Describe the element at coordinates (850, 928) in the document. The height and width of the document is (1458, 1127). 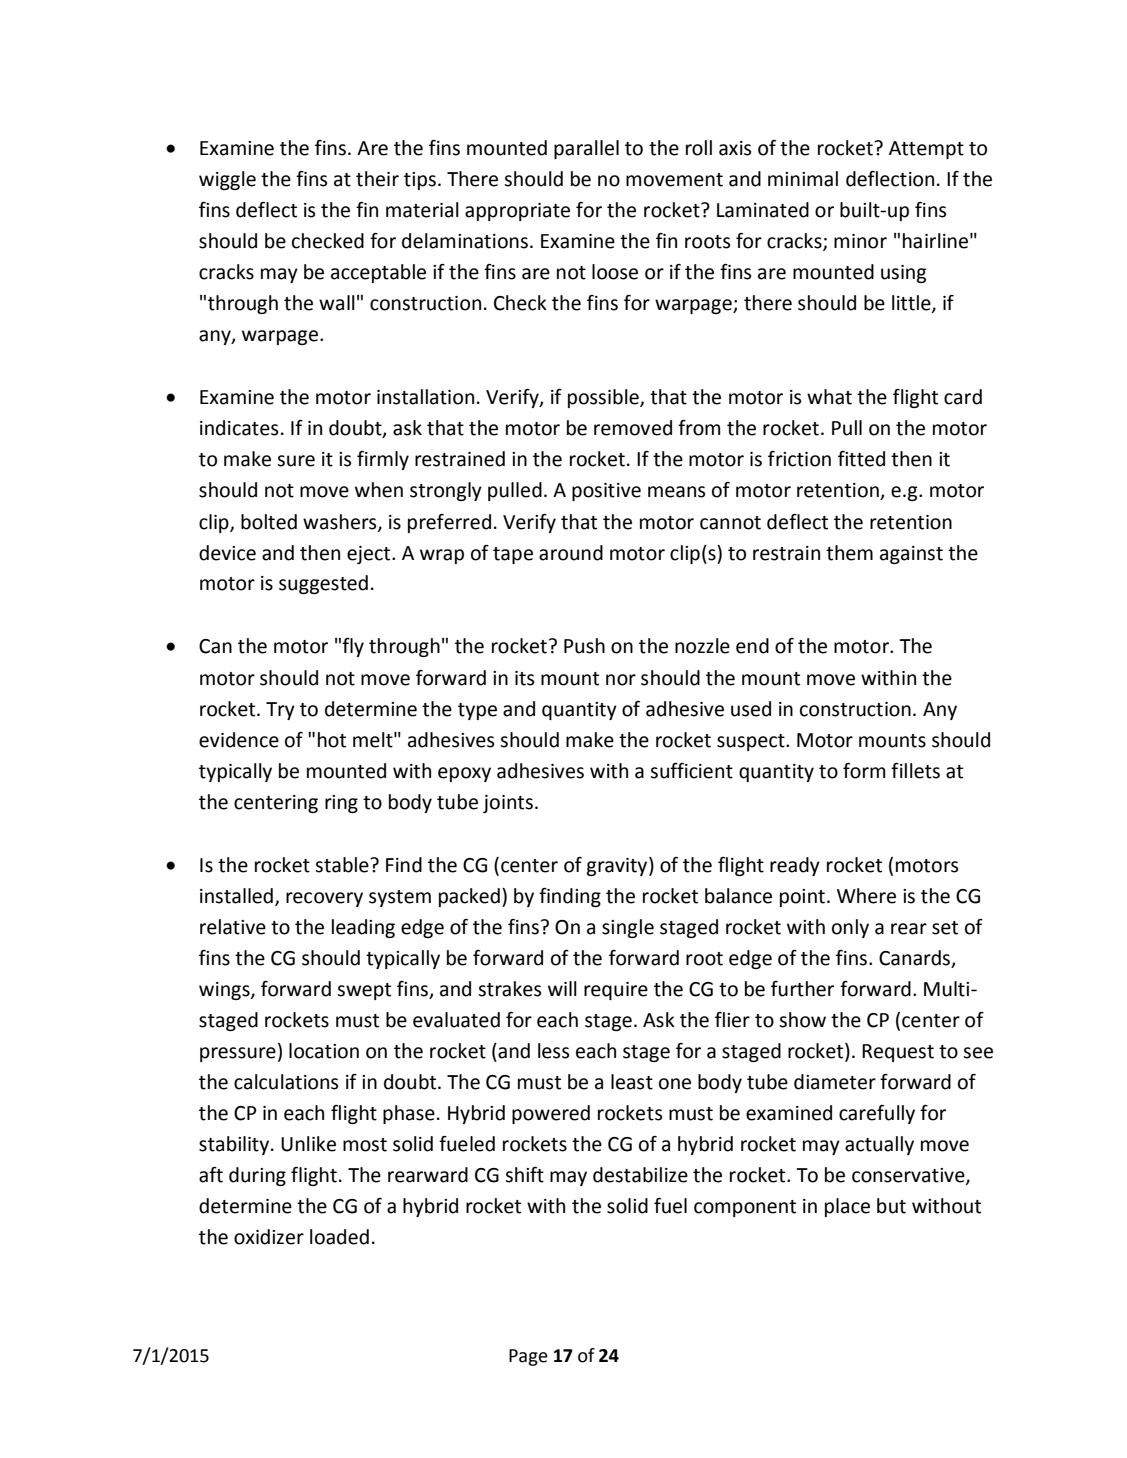
I see `only` at that location.
